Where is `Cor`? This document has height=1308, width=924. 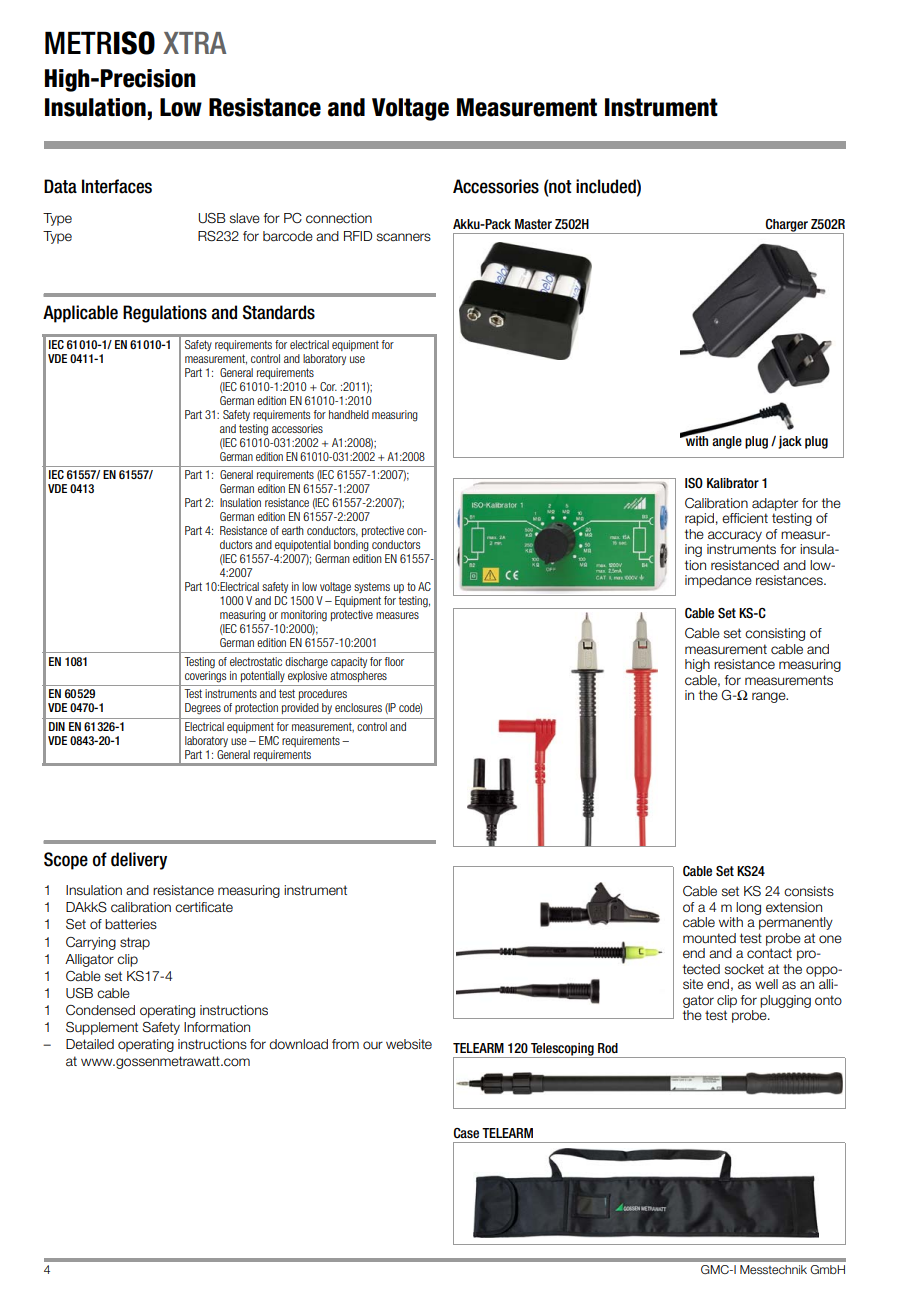
Cor is located at coordinates (328, 386).
